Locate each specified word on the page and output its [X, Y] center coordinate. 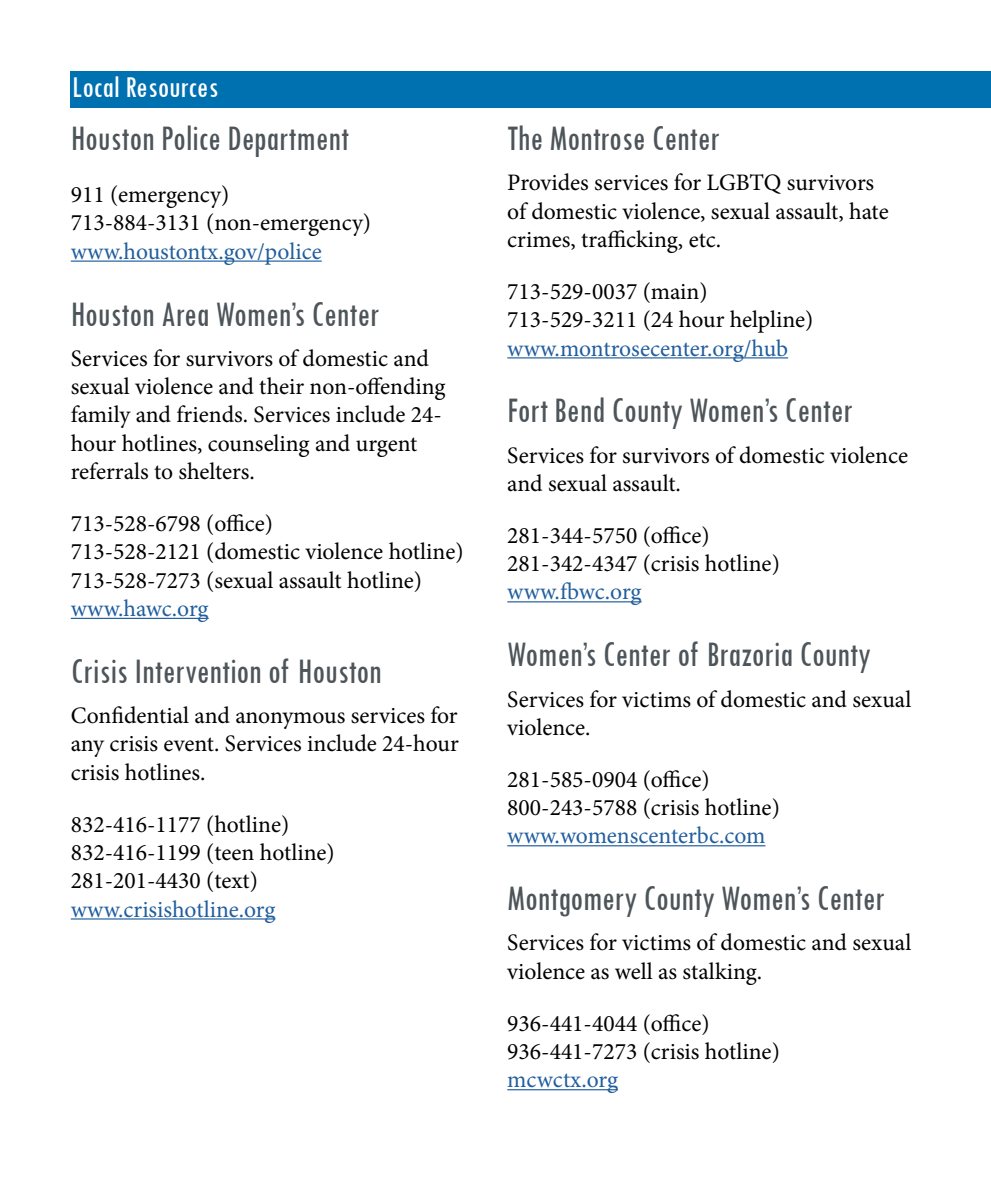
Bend [580, 409]
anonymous [290, 720]
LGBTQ [744, 184]
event [190, 744]
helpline [768, 321]
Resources [172, 87]
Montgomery [572, 901]
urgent [386, 447]
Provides [548, 182]
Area [185, 314]
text [232, 881]
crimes [539, 241]
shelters [215, 471]
